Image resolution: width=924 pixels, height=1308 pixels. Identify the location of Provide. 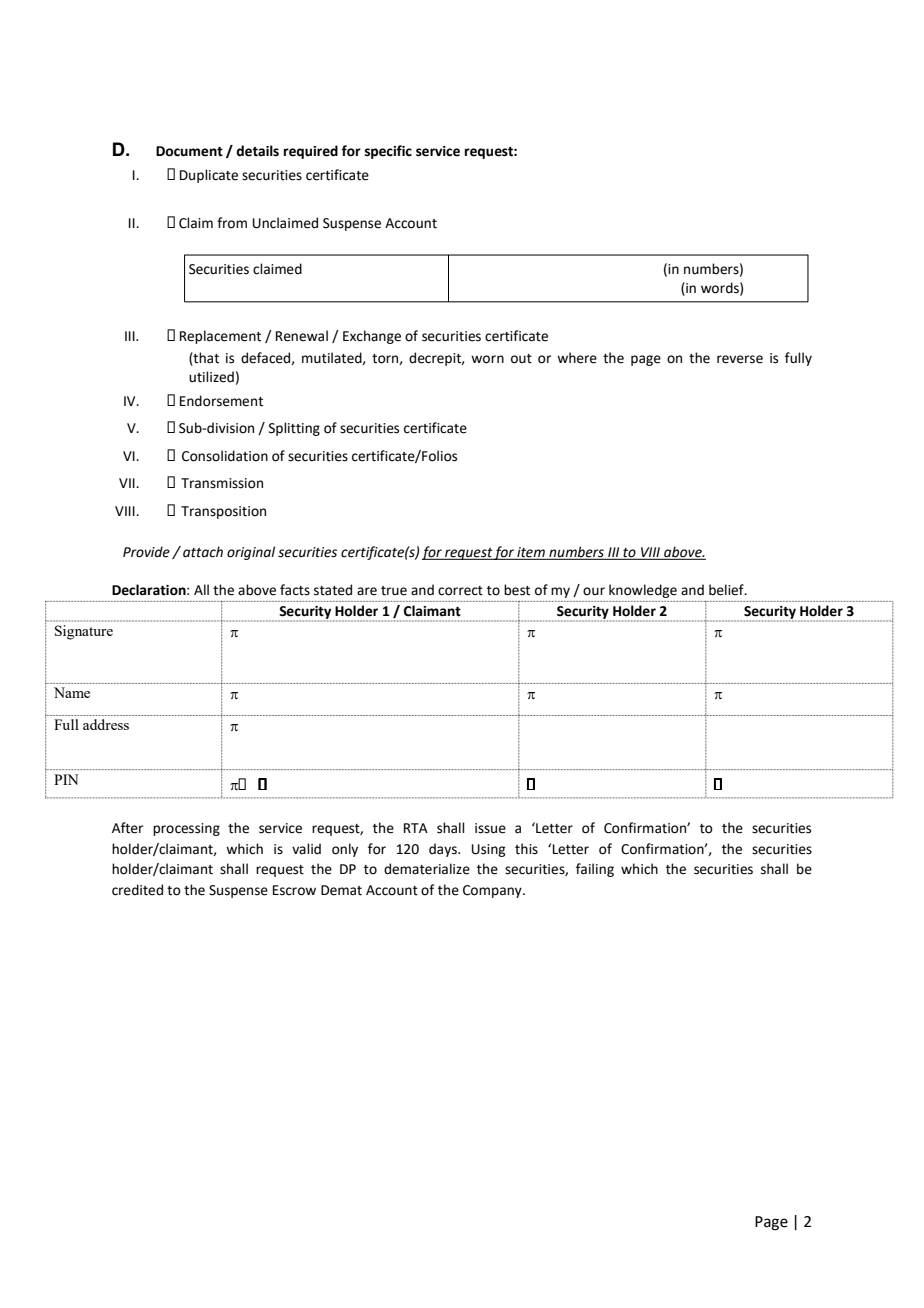
(146, 552).
